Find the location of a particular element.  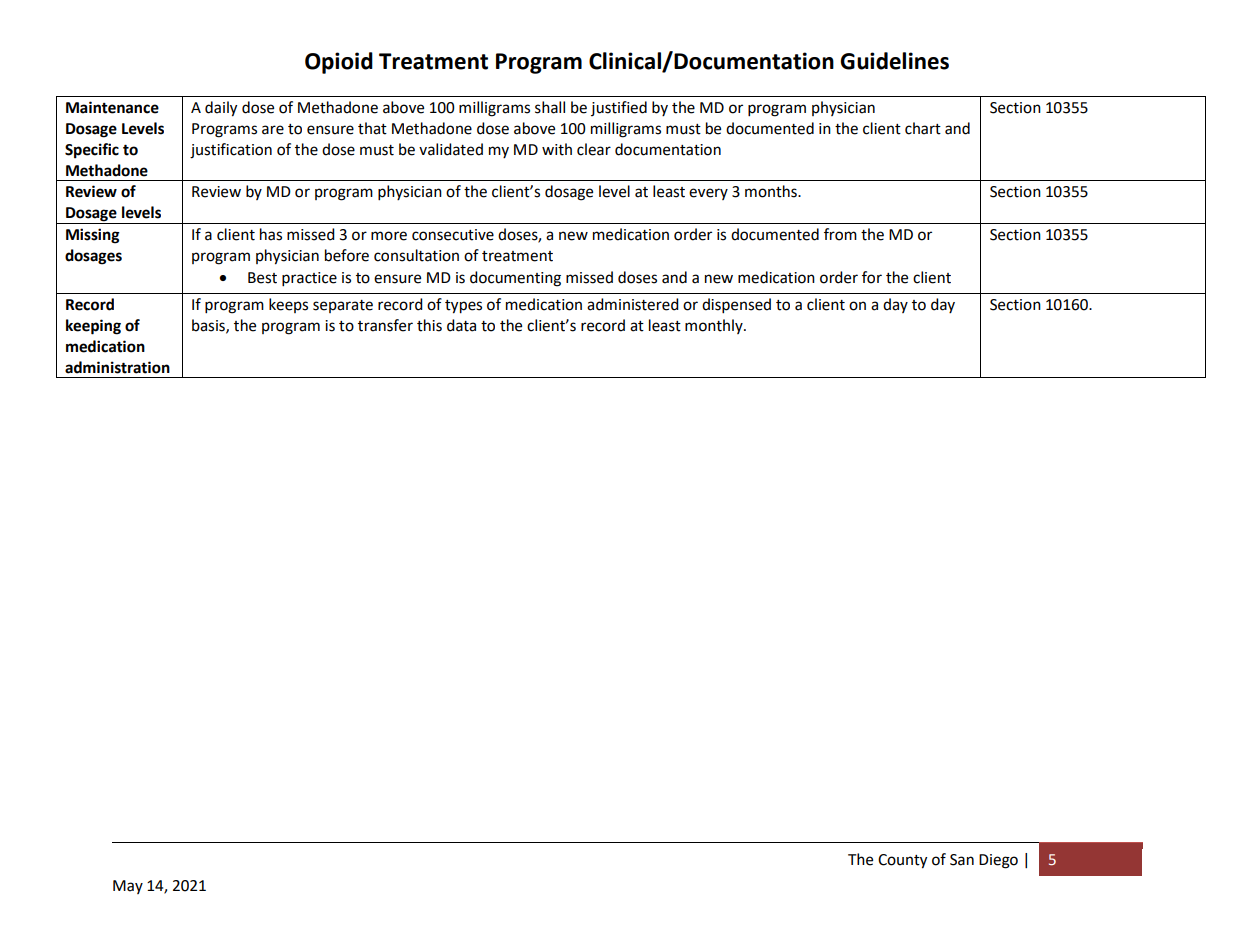

this is located at coordinates (429, 325).
